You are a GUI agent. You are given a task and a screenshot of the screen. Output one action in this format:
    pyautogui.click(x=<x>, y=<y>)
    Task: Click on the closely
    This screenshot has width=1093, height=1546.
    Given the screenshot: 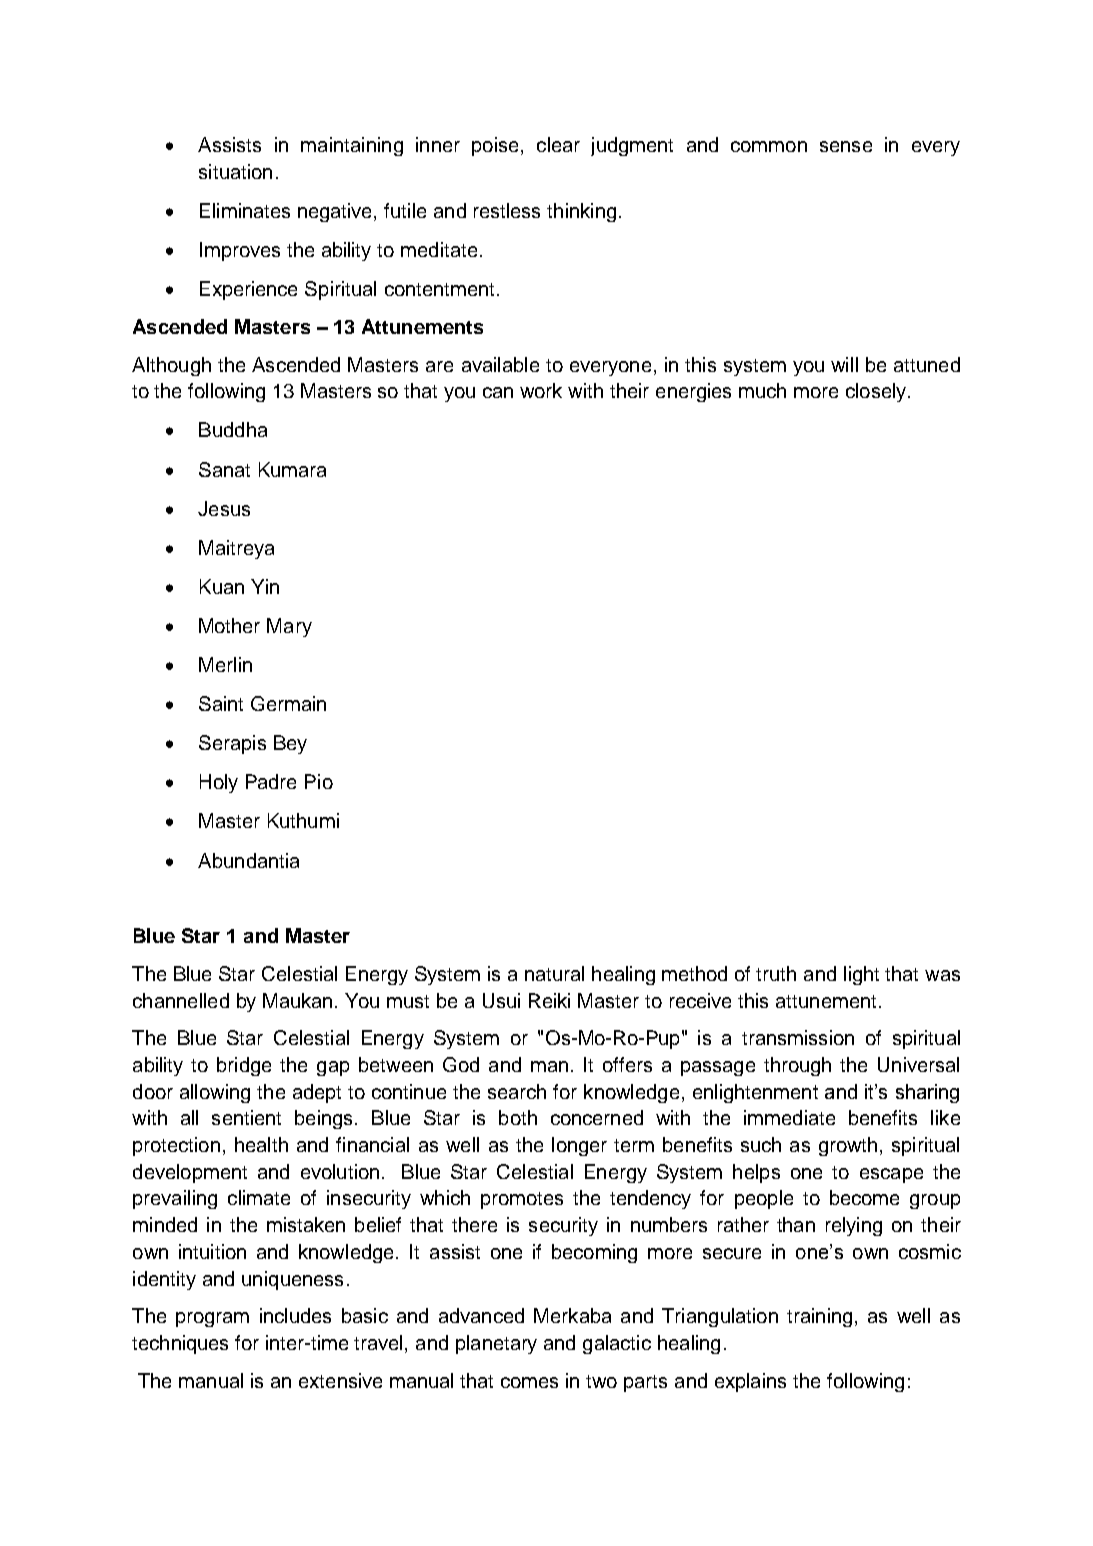 What is the action you would take?
    pyautogui.click(x=877, y=392)
